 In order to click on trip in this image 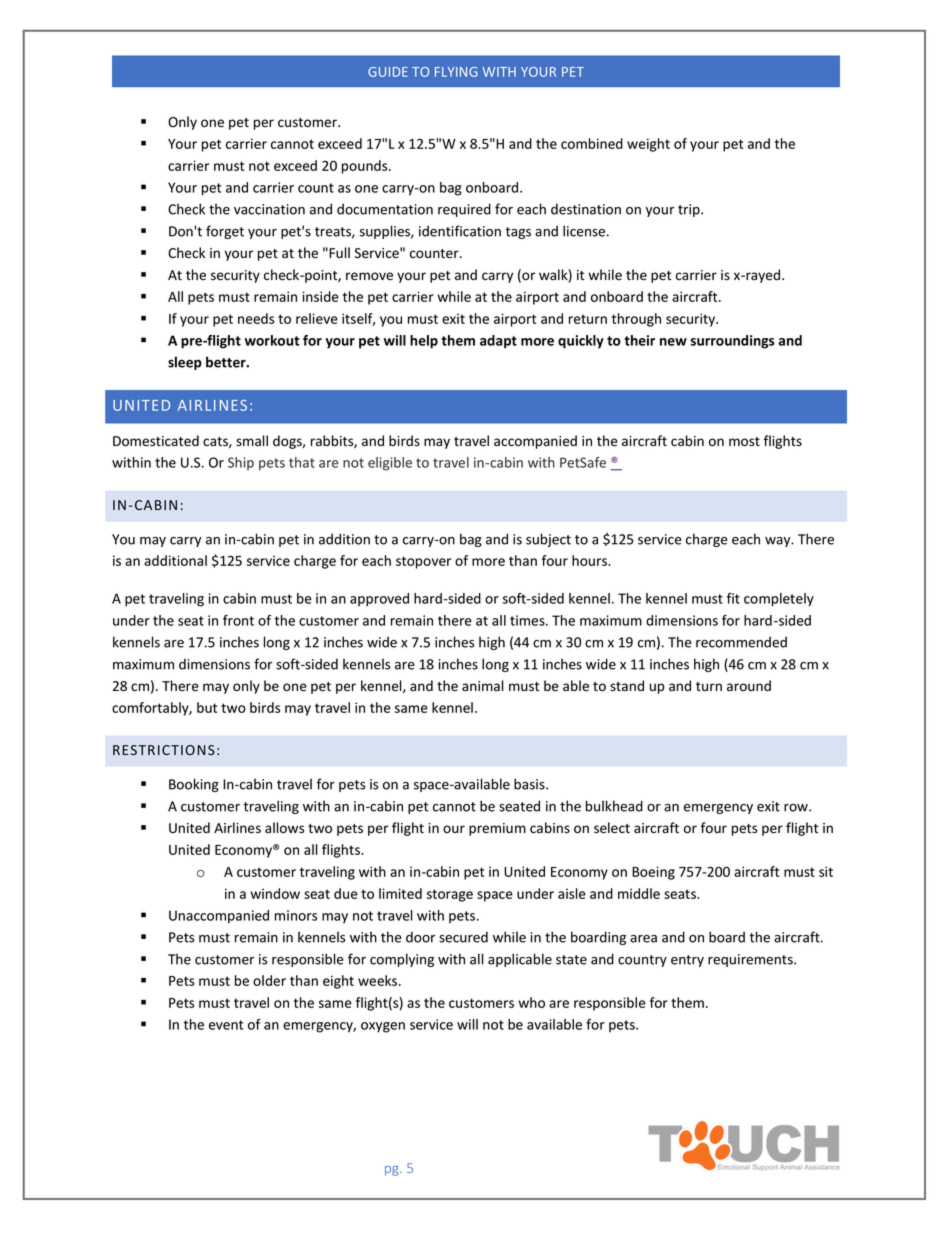, I will do `click(690, 210)`.
